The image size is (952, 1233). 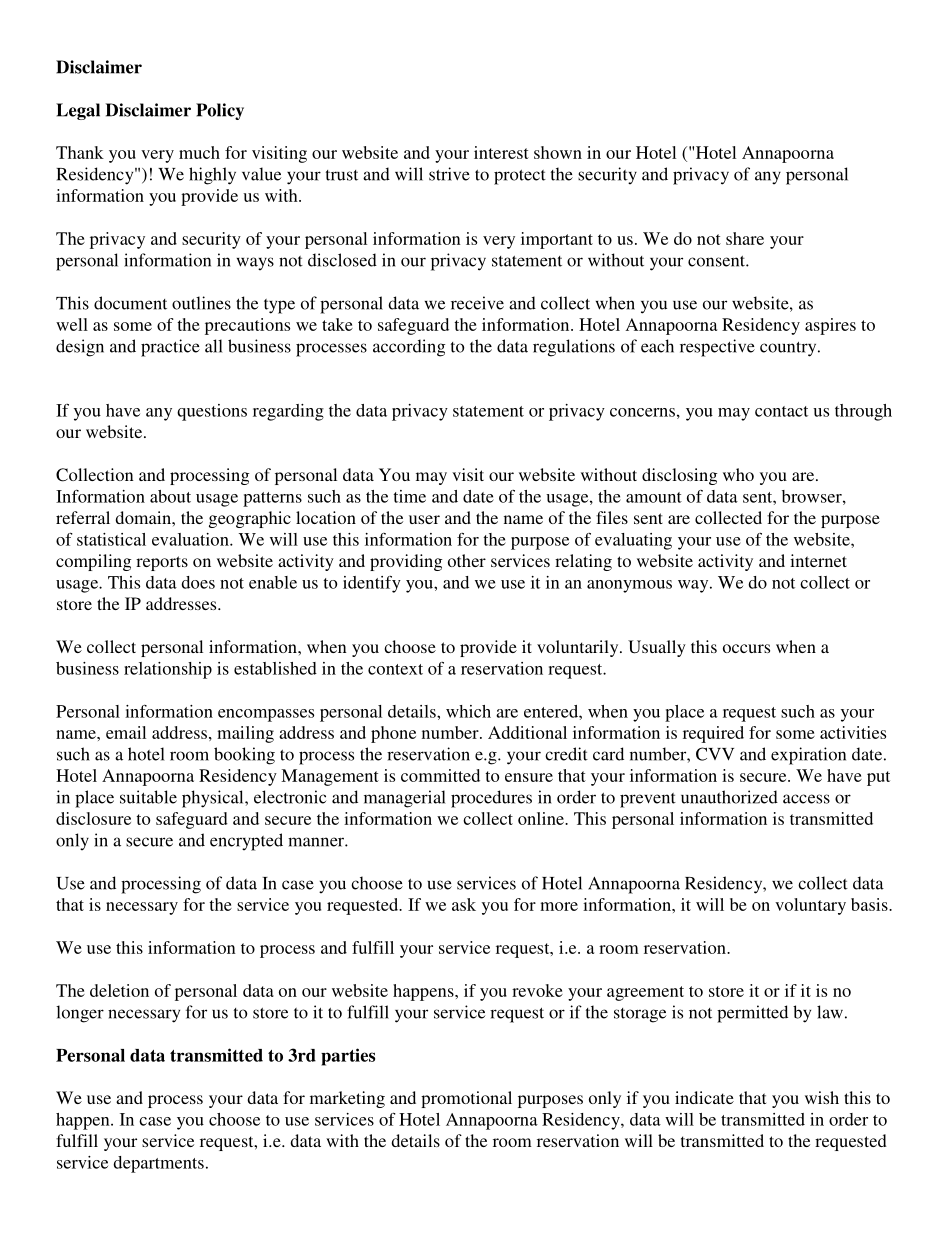 What do you see at coordinates (168, 670) in the screenshot?
I see `relationship` at bounding box center [168, 670].
